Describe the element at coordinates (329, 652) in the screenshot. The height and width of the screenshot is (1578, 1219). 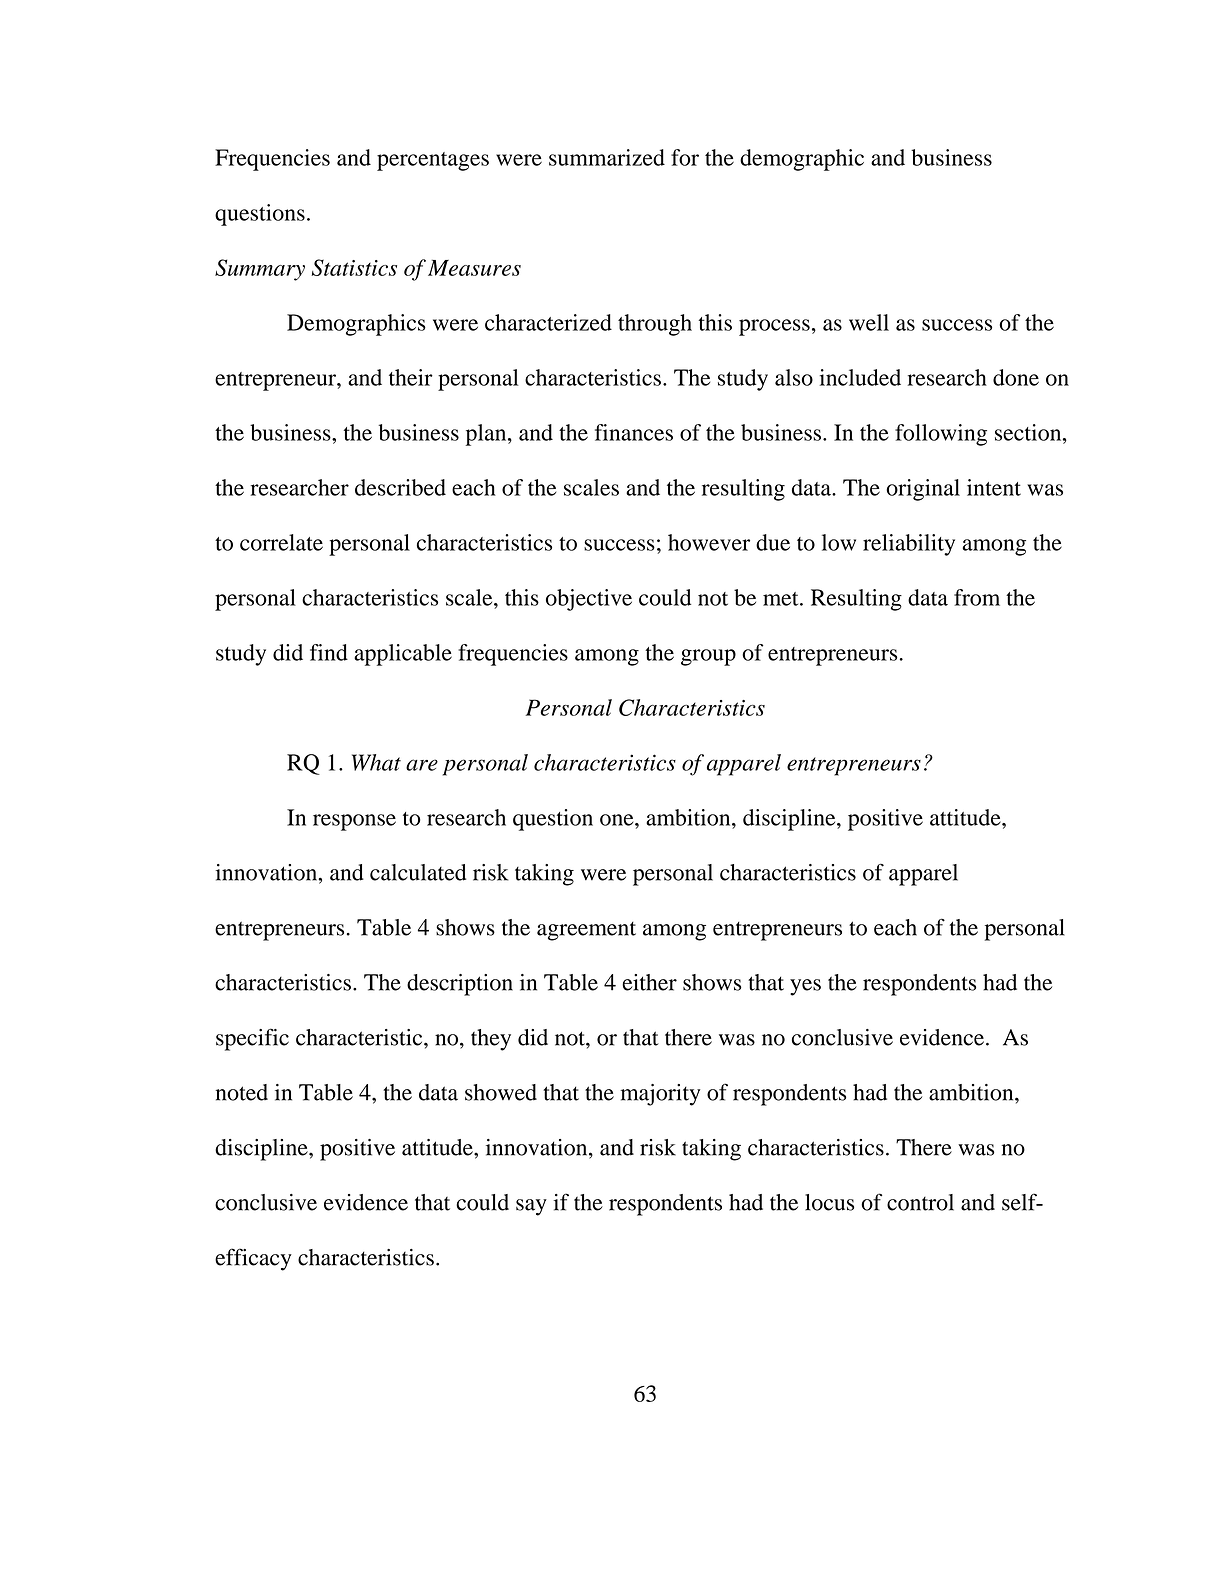
I see `find` at that location.
